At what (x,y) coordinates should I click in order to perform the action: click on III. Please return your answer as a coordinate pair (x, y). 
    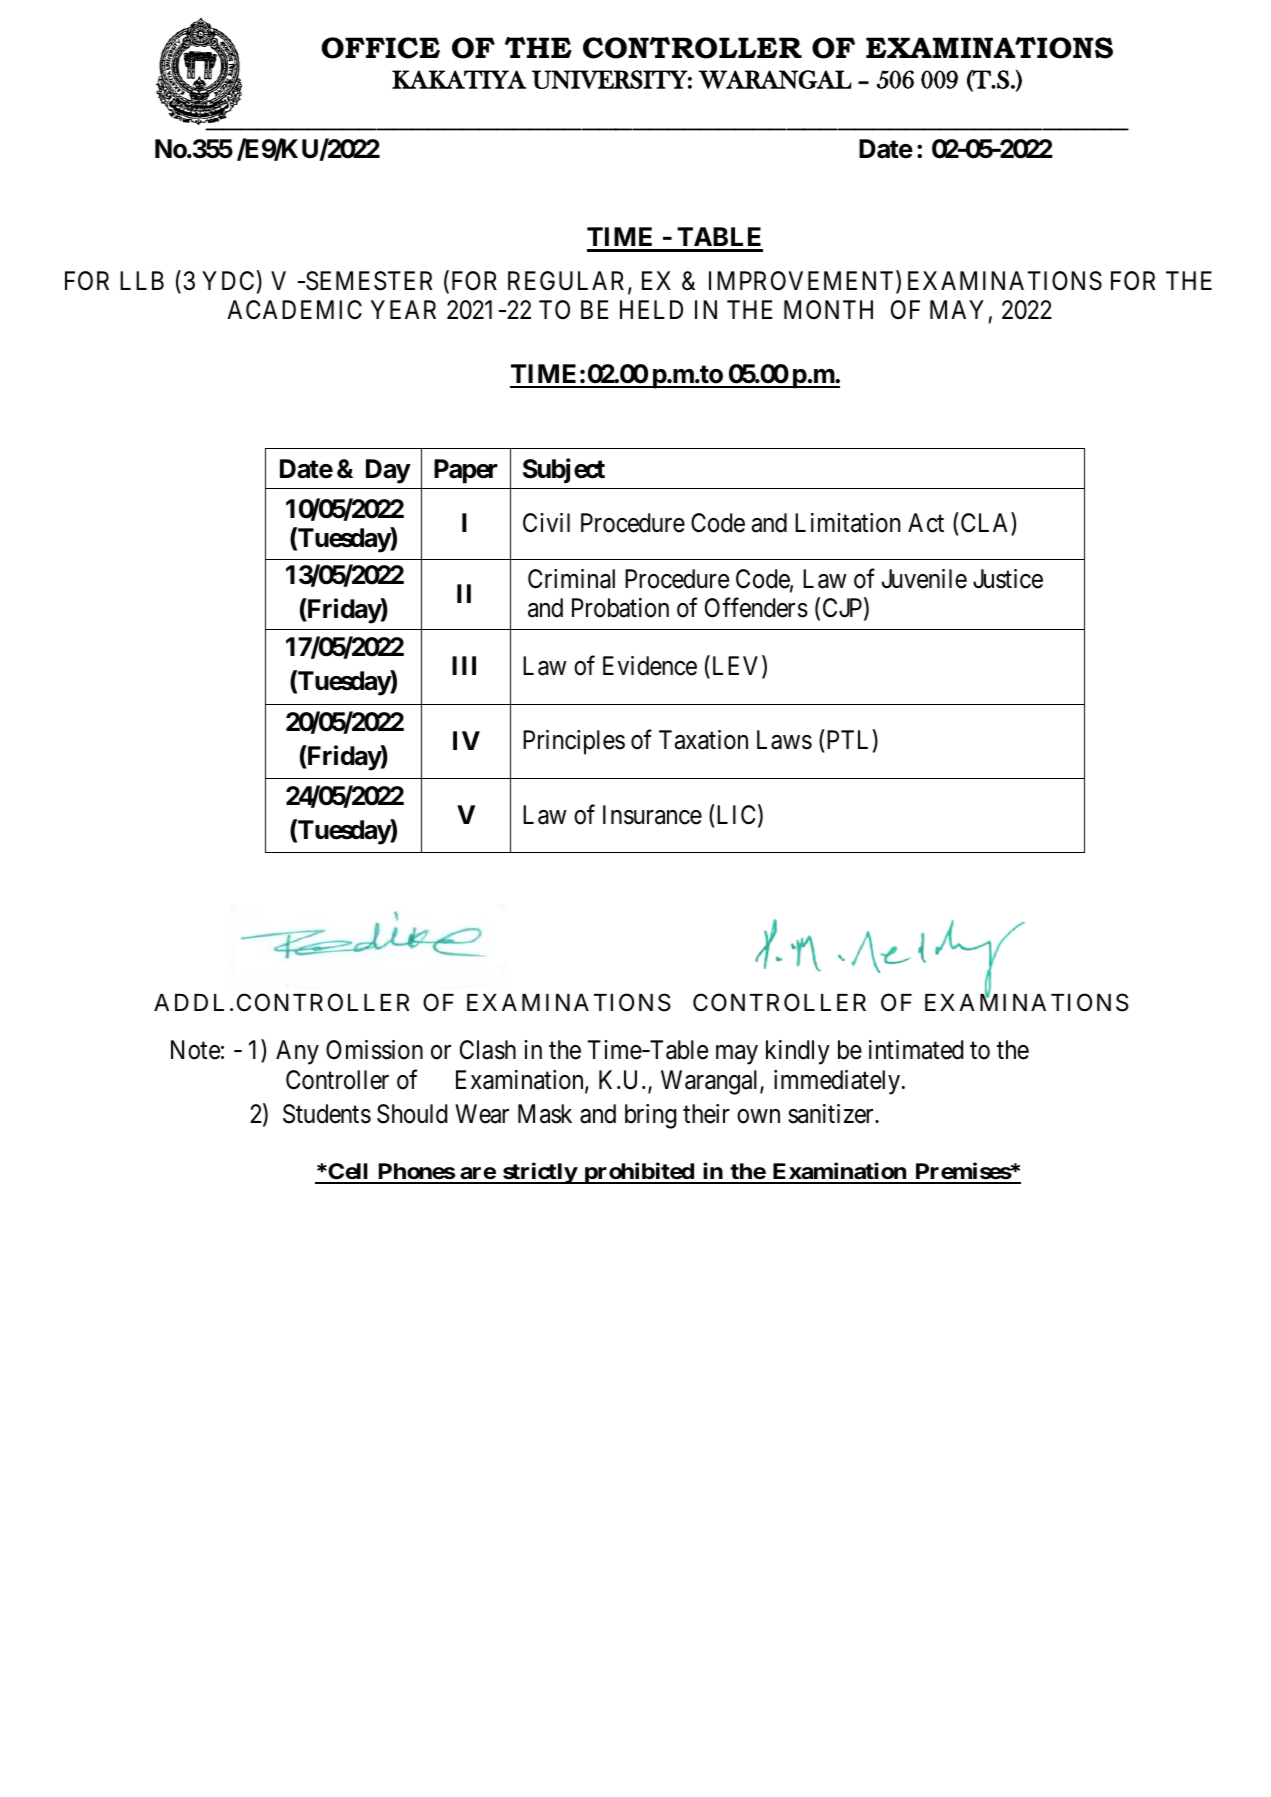
    Looking at the image, I should click on (464, 665).
